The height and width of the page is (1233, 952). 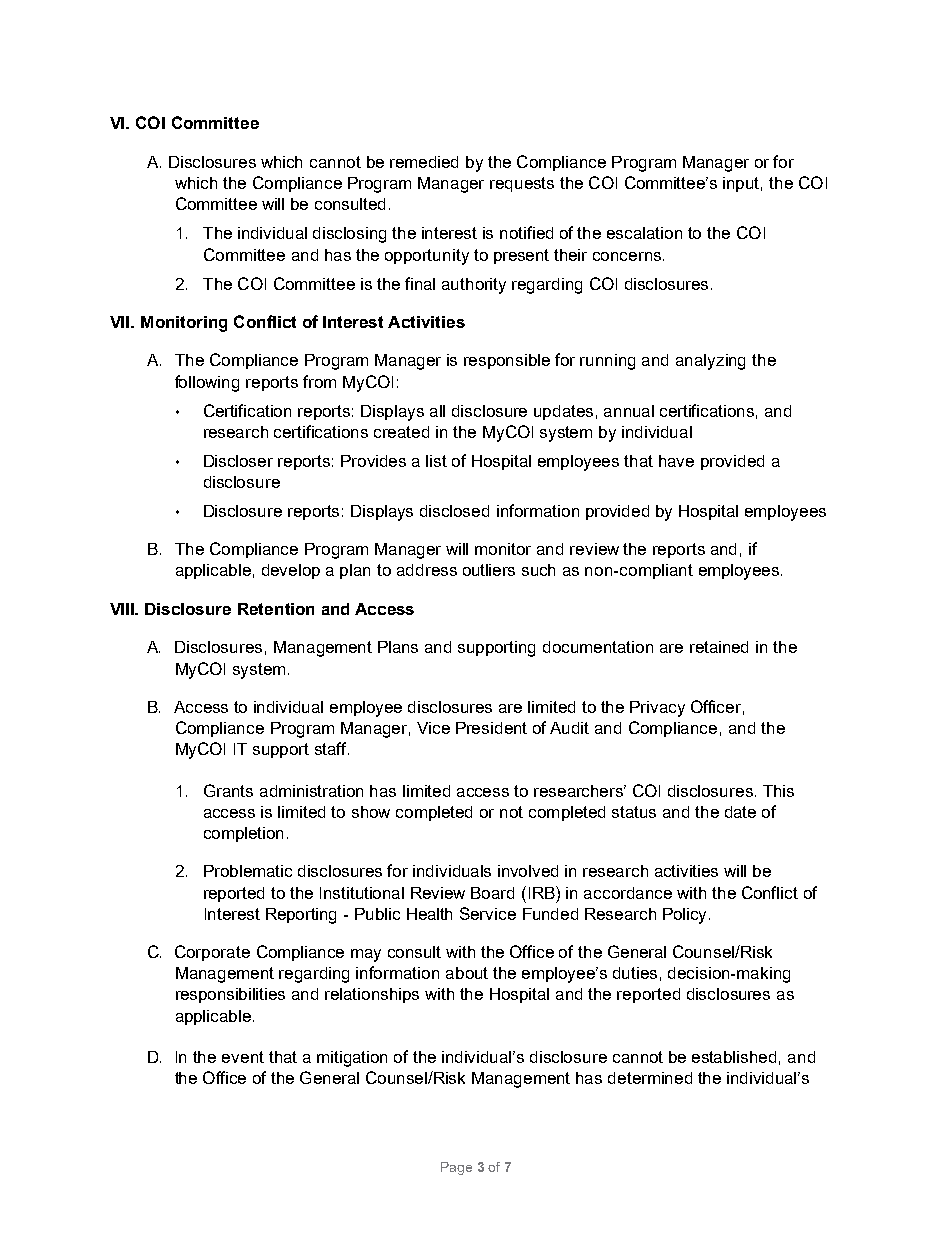 I want to click on escalation, so click(x=644, y=233).
